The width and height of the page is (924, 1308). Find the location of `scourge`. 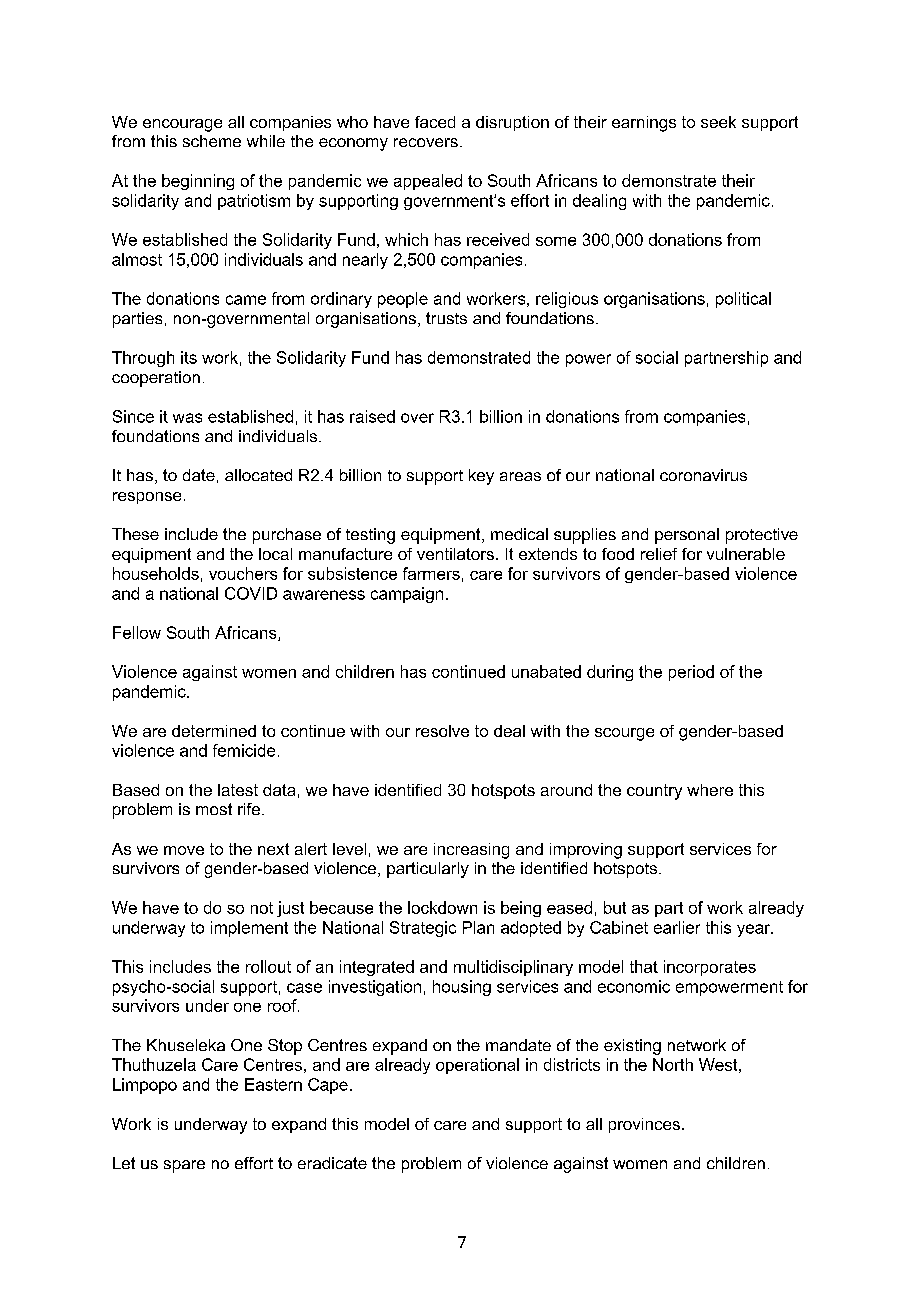

scourge is located at coordinates (624, 734).
